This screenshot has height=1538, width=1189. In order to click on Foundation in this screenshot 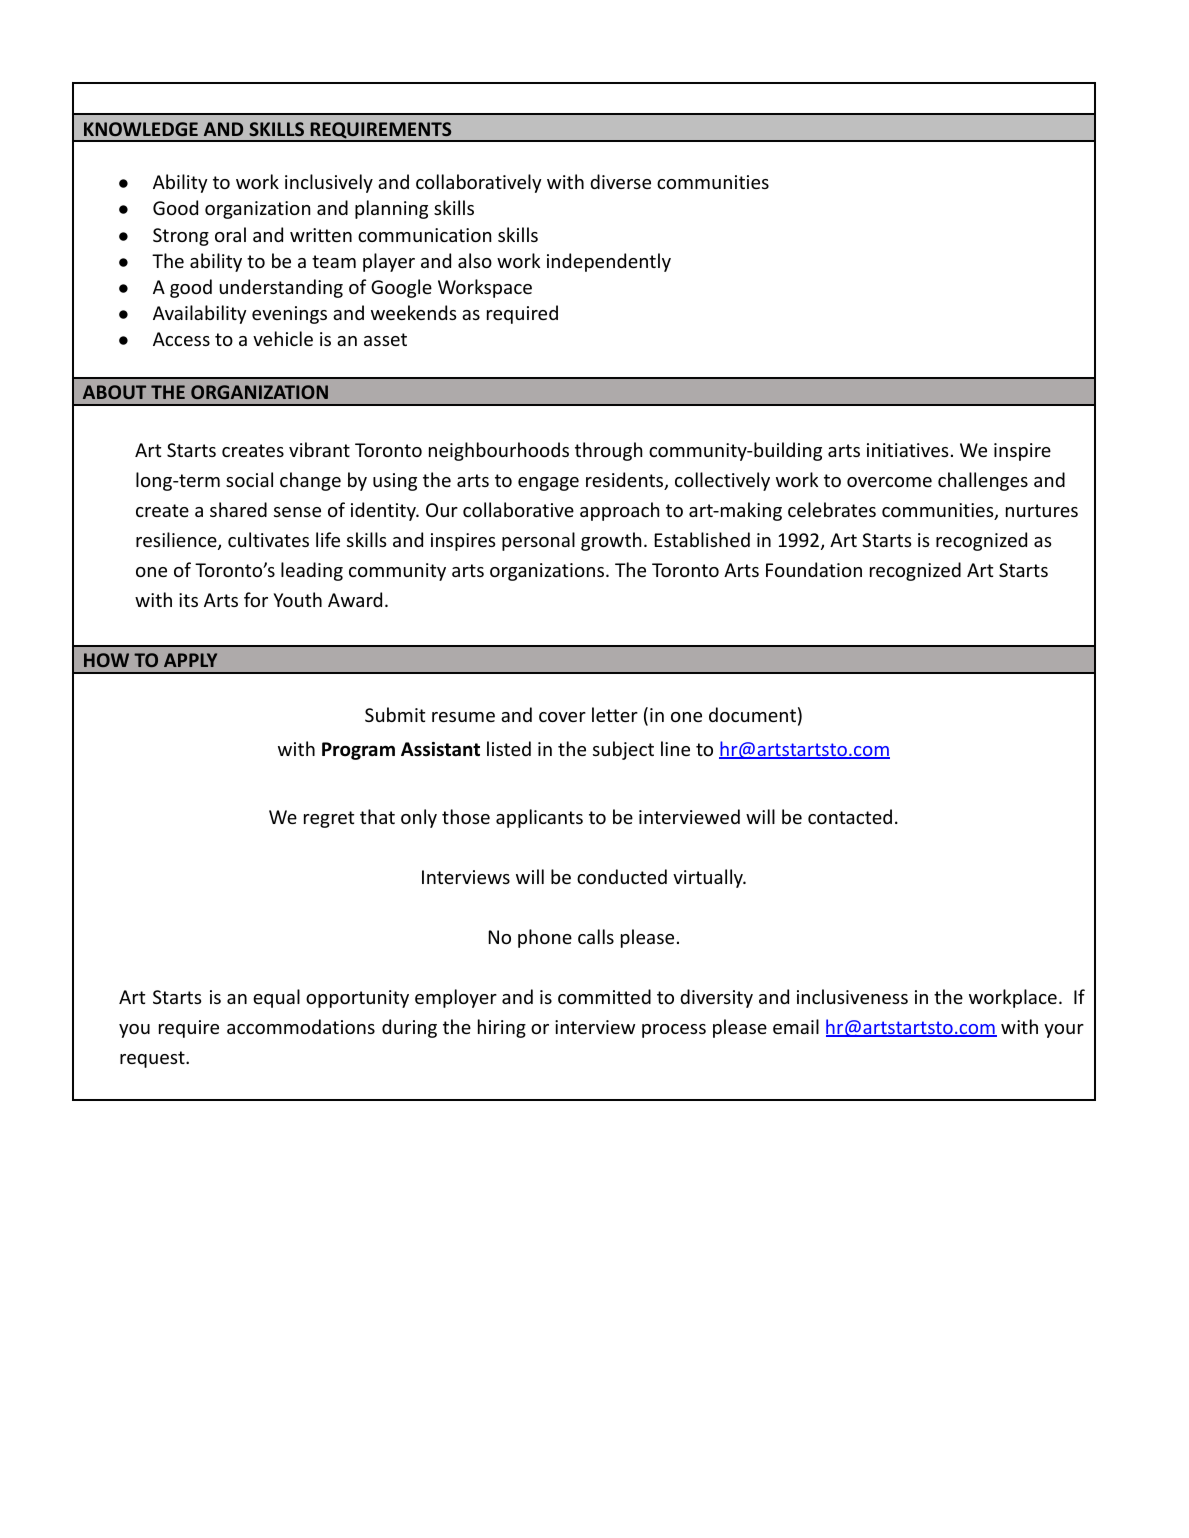, I will do `click(814, 569)`.
